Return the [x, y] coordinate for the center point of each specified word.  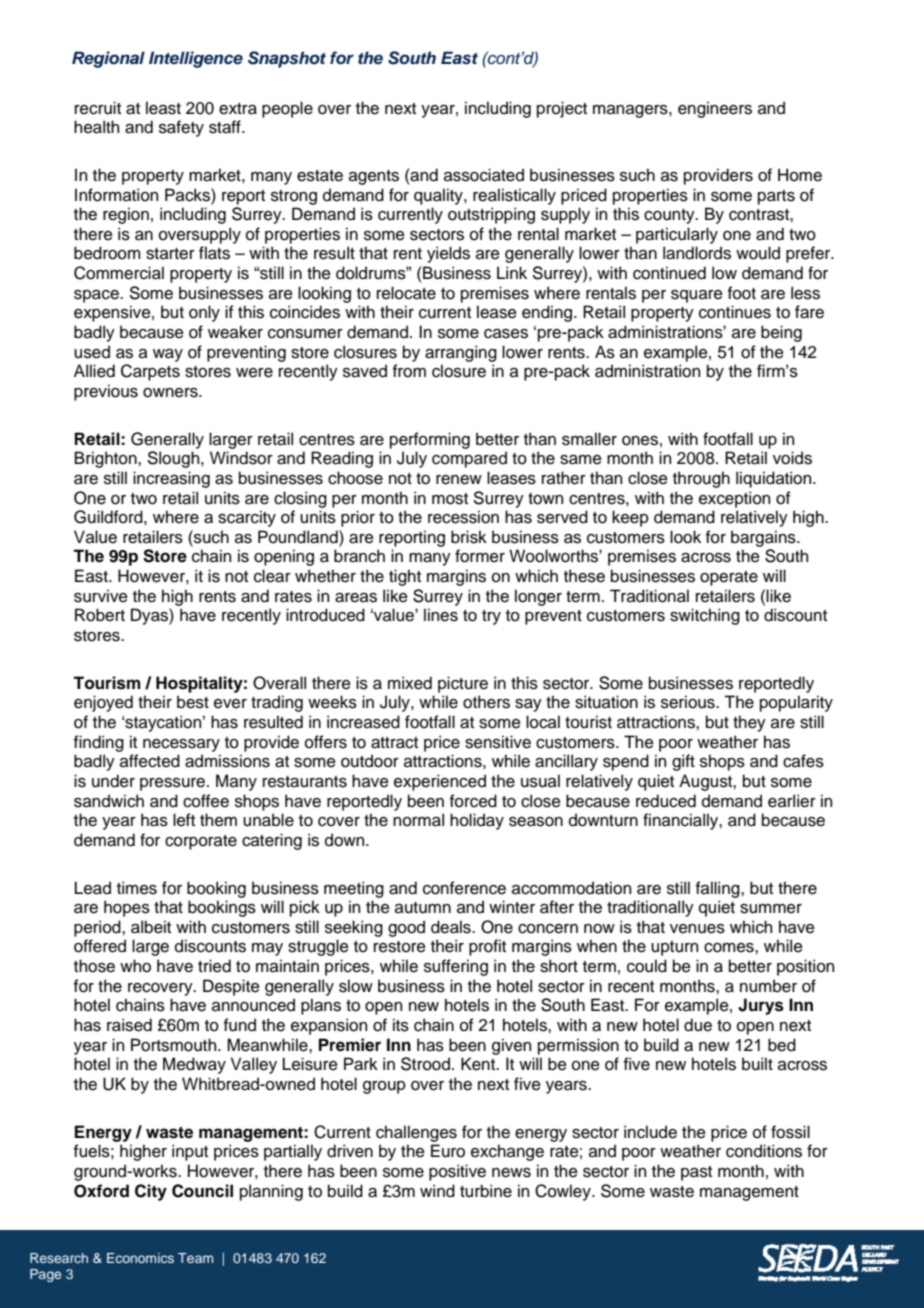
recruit [98, 108]
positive [457, 1172]
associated [484, 175]
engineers [715, 109]
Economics [140, 1258]
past [696, 1173]
